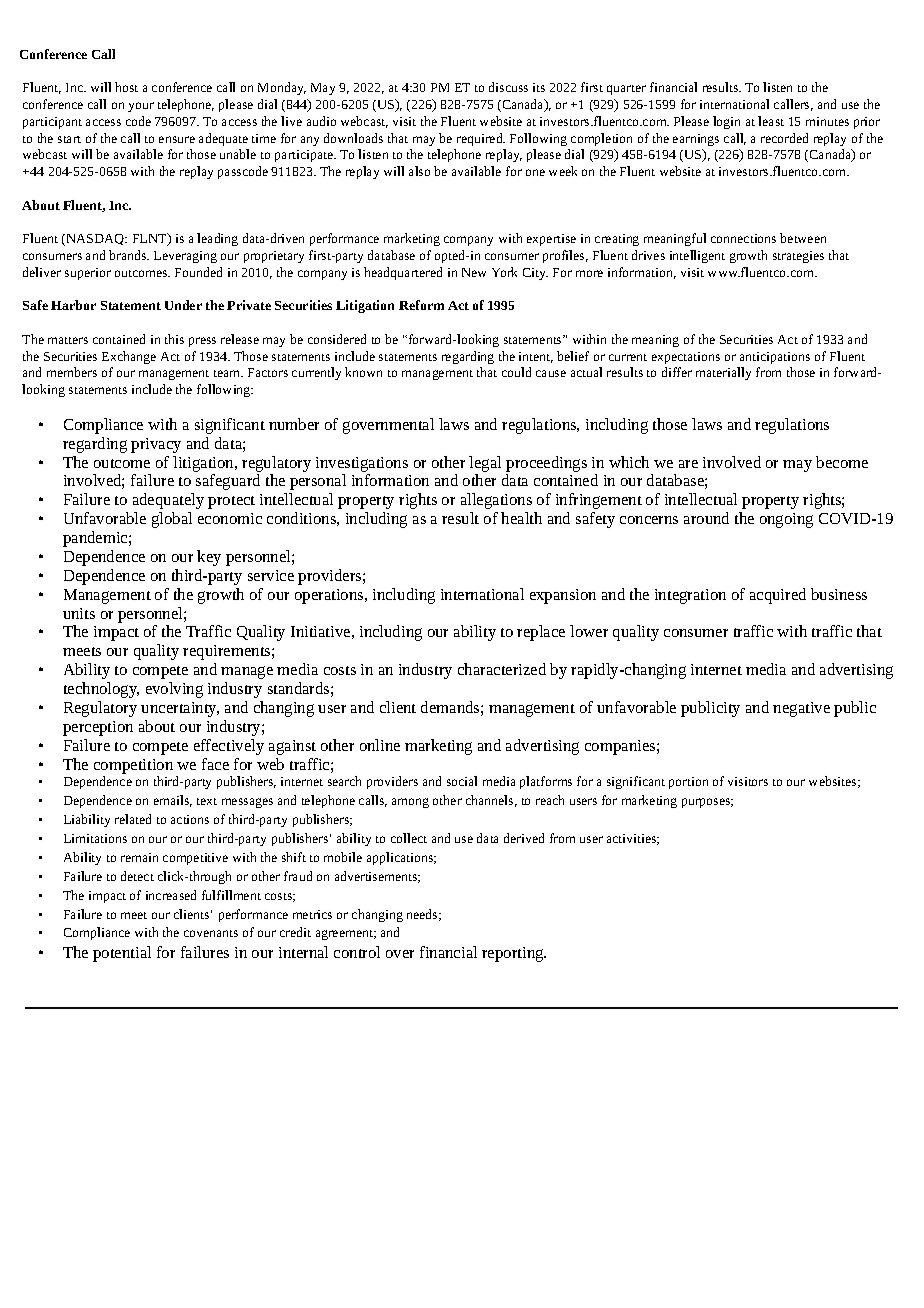 This image has height=1308, width=924. Describe the element at coordinates (141, 107) in the image. I see `your` at that location.
